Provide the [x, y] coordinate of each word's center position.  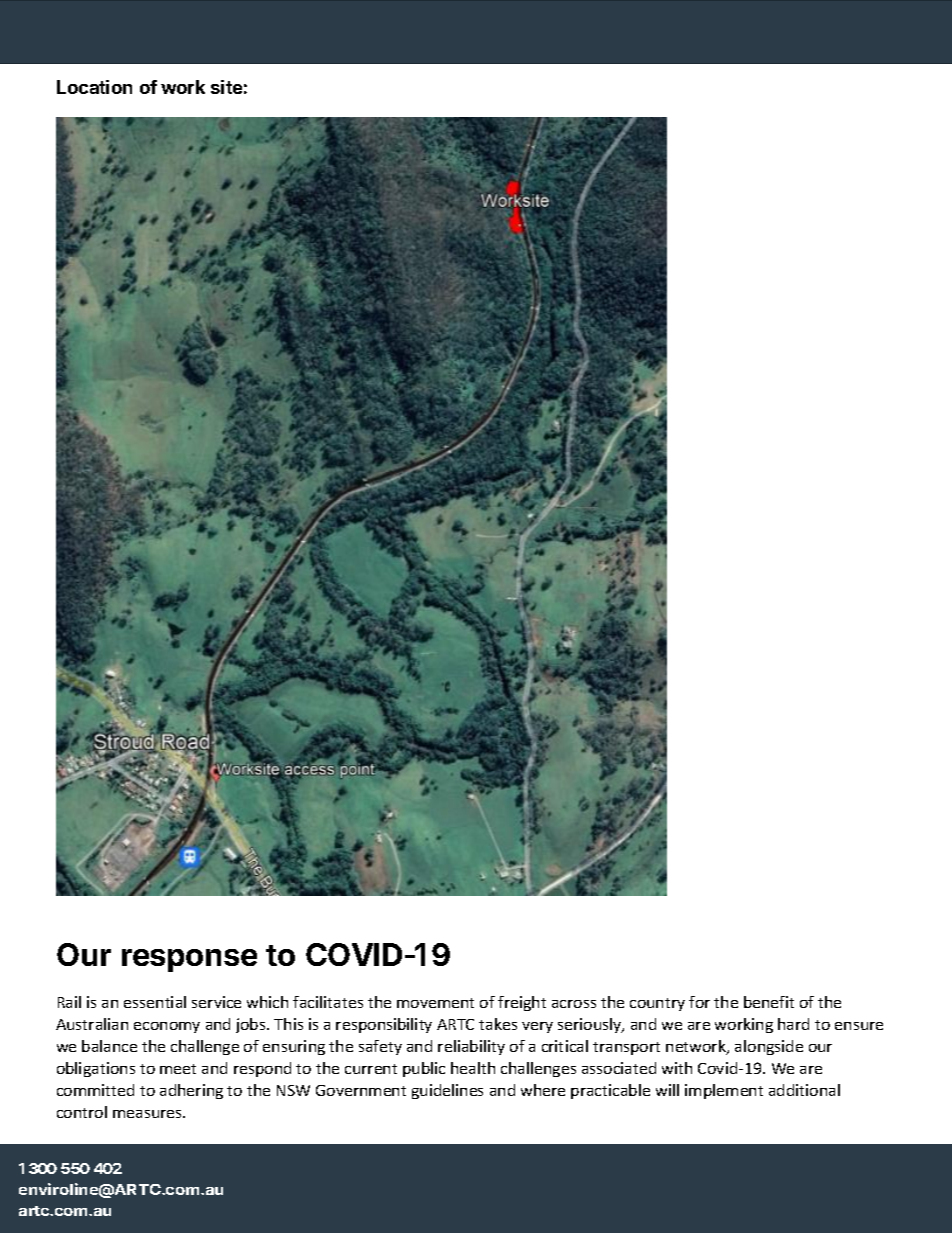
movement [435, 1003]
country [657, 1004]
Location [94, 87]
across [574, 1004]
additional [804, 1090]
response [189, 960]
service [216, 1002]
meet [178, 1069]
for [699, 1002]
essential [155, 1002]
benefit [769, 1002]
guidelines [447, 1091]
